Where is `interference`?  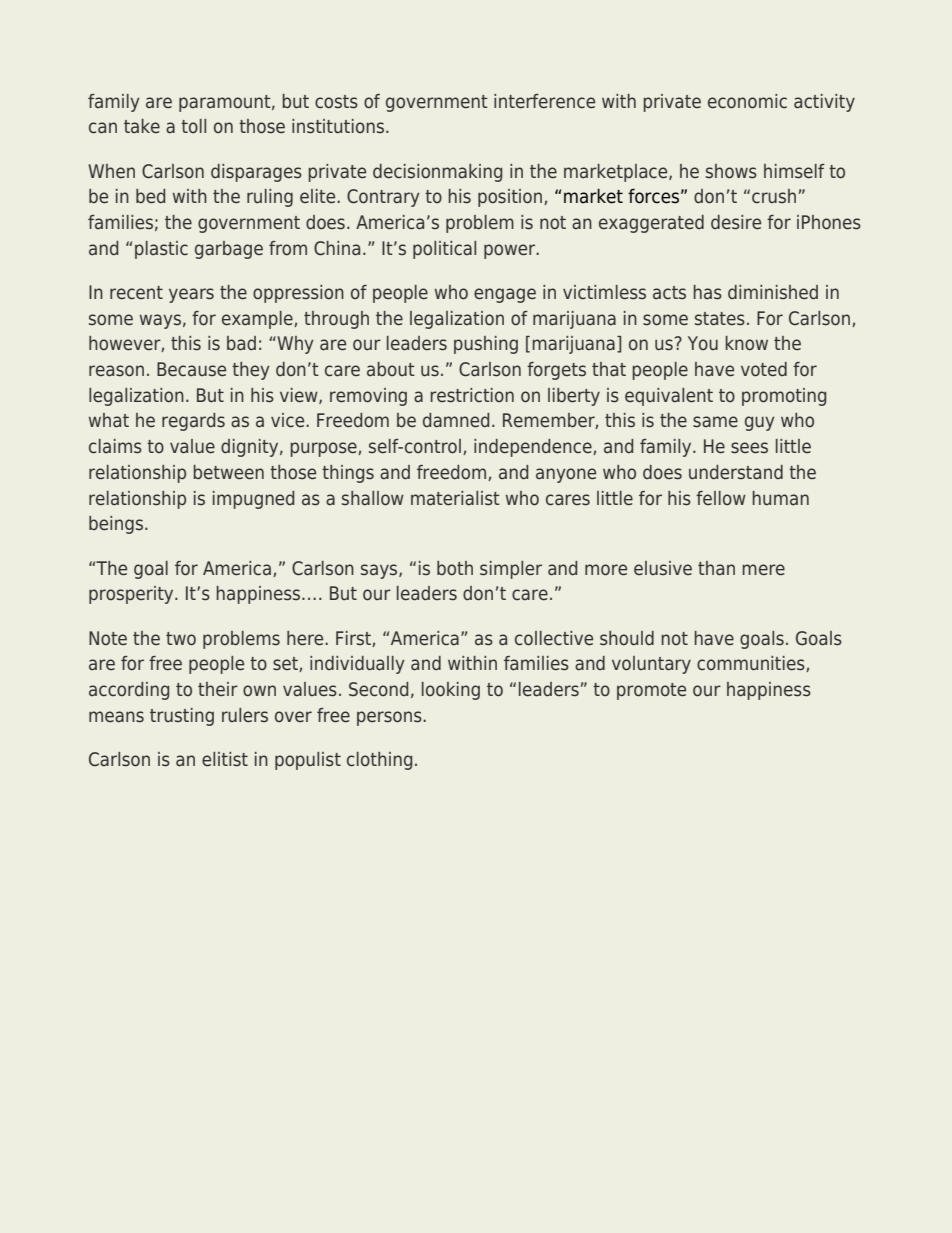
interference is located at coordinates (544, 101).
